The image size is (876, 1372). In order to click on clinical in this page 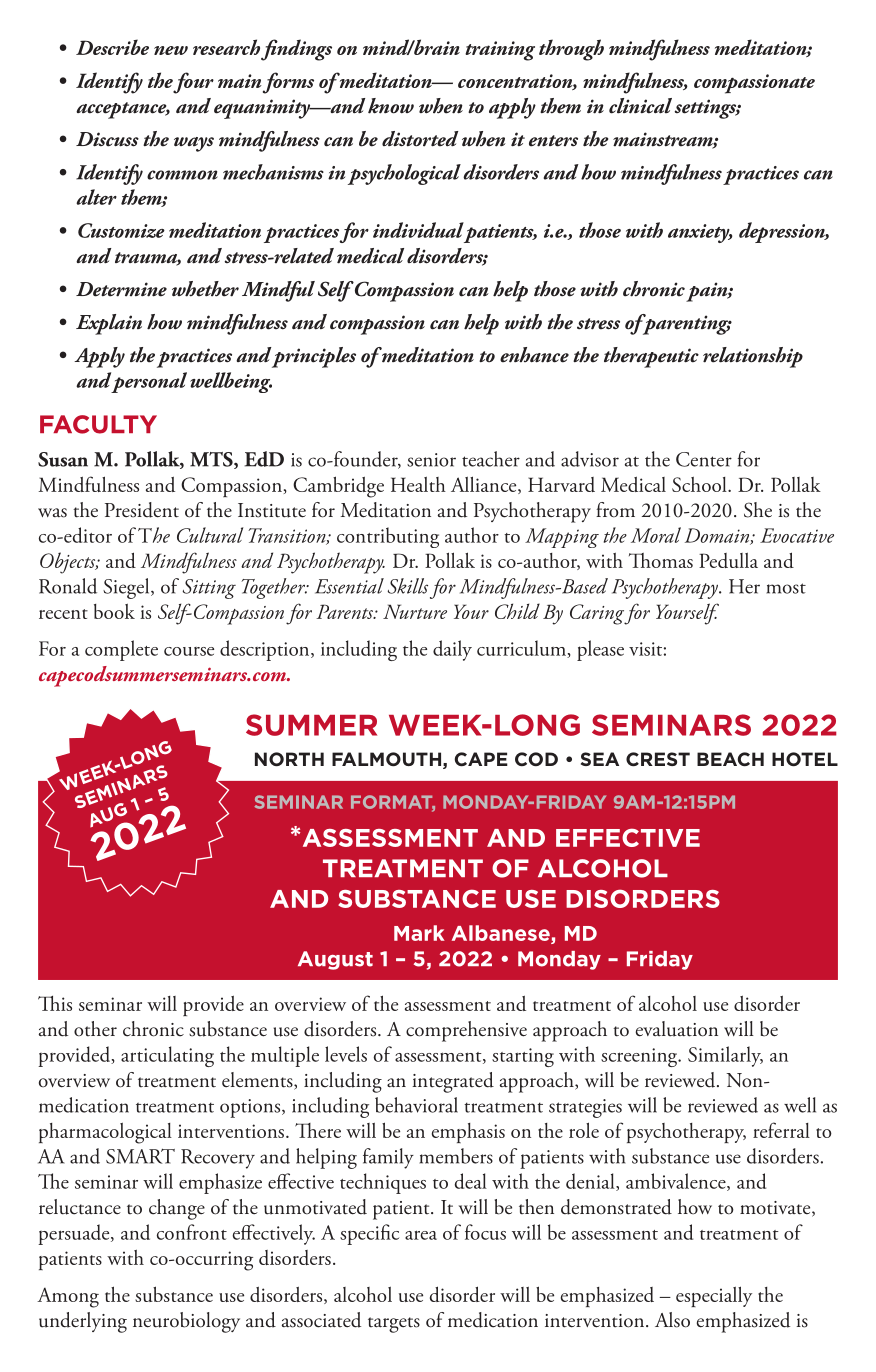, I will do `click(640, 106)`.
